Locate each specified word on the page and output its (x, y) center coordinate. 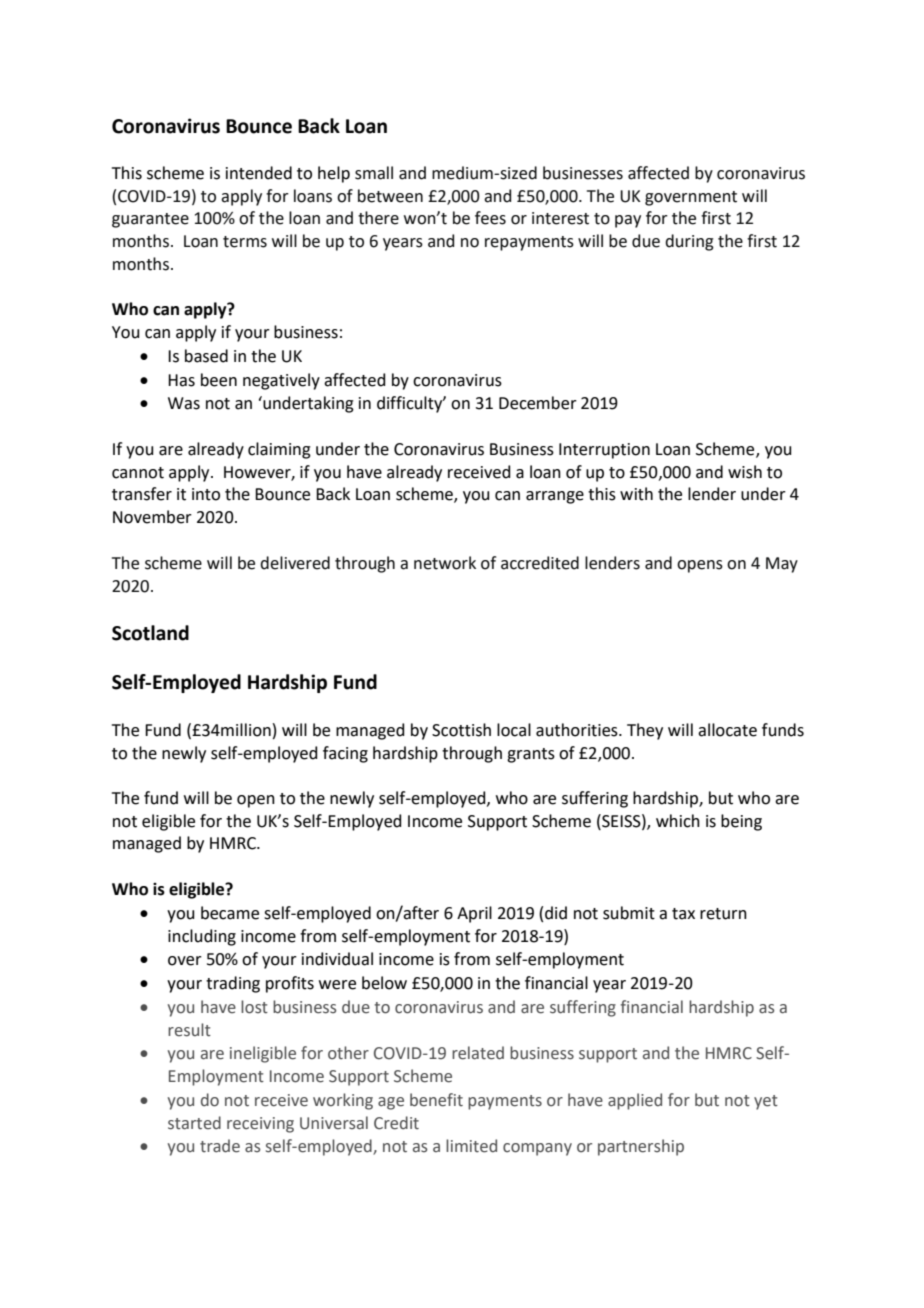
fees (490, 218)
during (689, 242)
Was (184, 403)
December (538, 403)
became (230, 913)
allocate (727, 730)
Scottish (461, 730)
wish (745, 472)
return (723, 914)
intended (259, 173)
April (474, 914)
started (194, 1123)
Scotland (150, 633)
